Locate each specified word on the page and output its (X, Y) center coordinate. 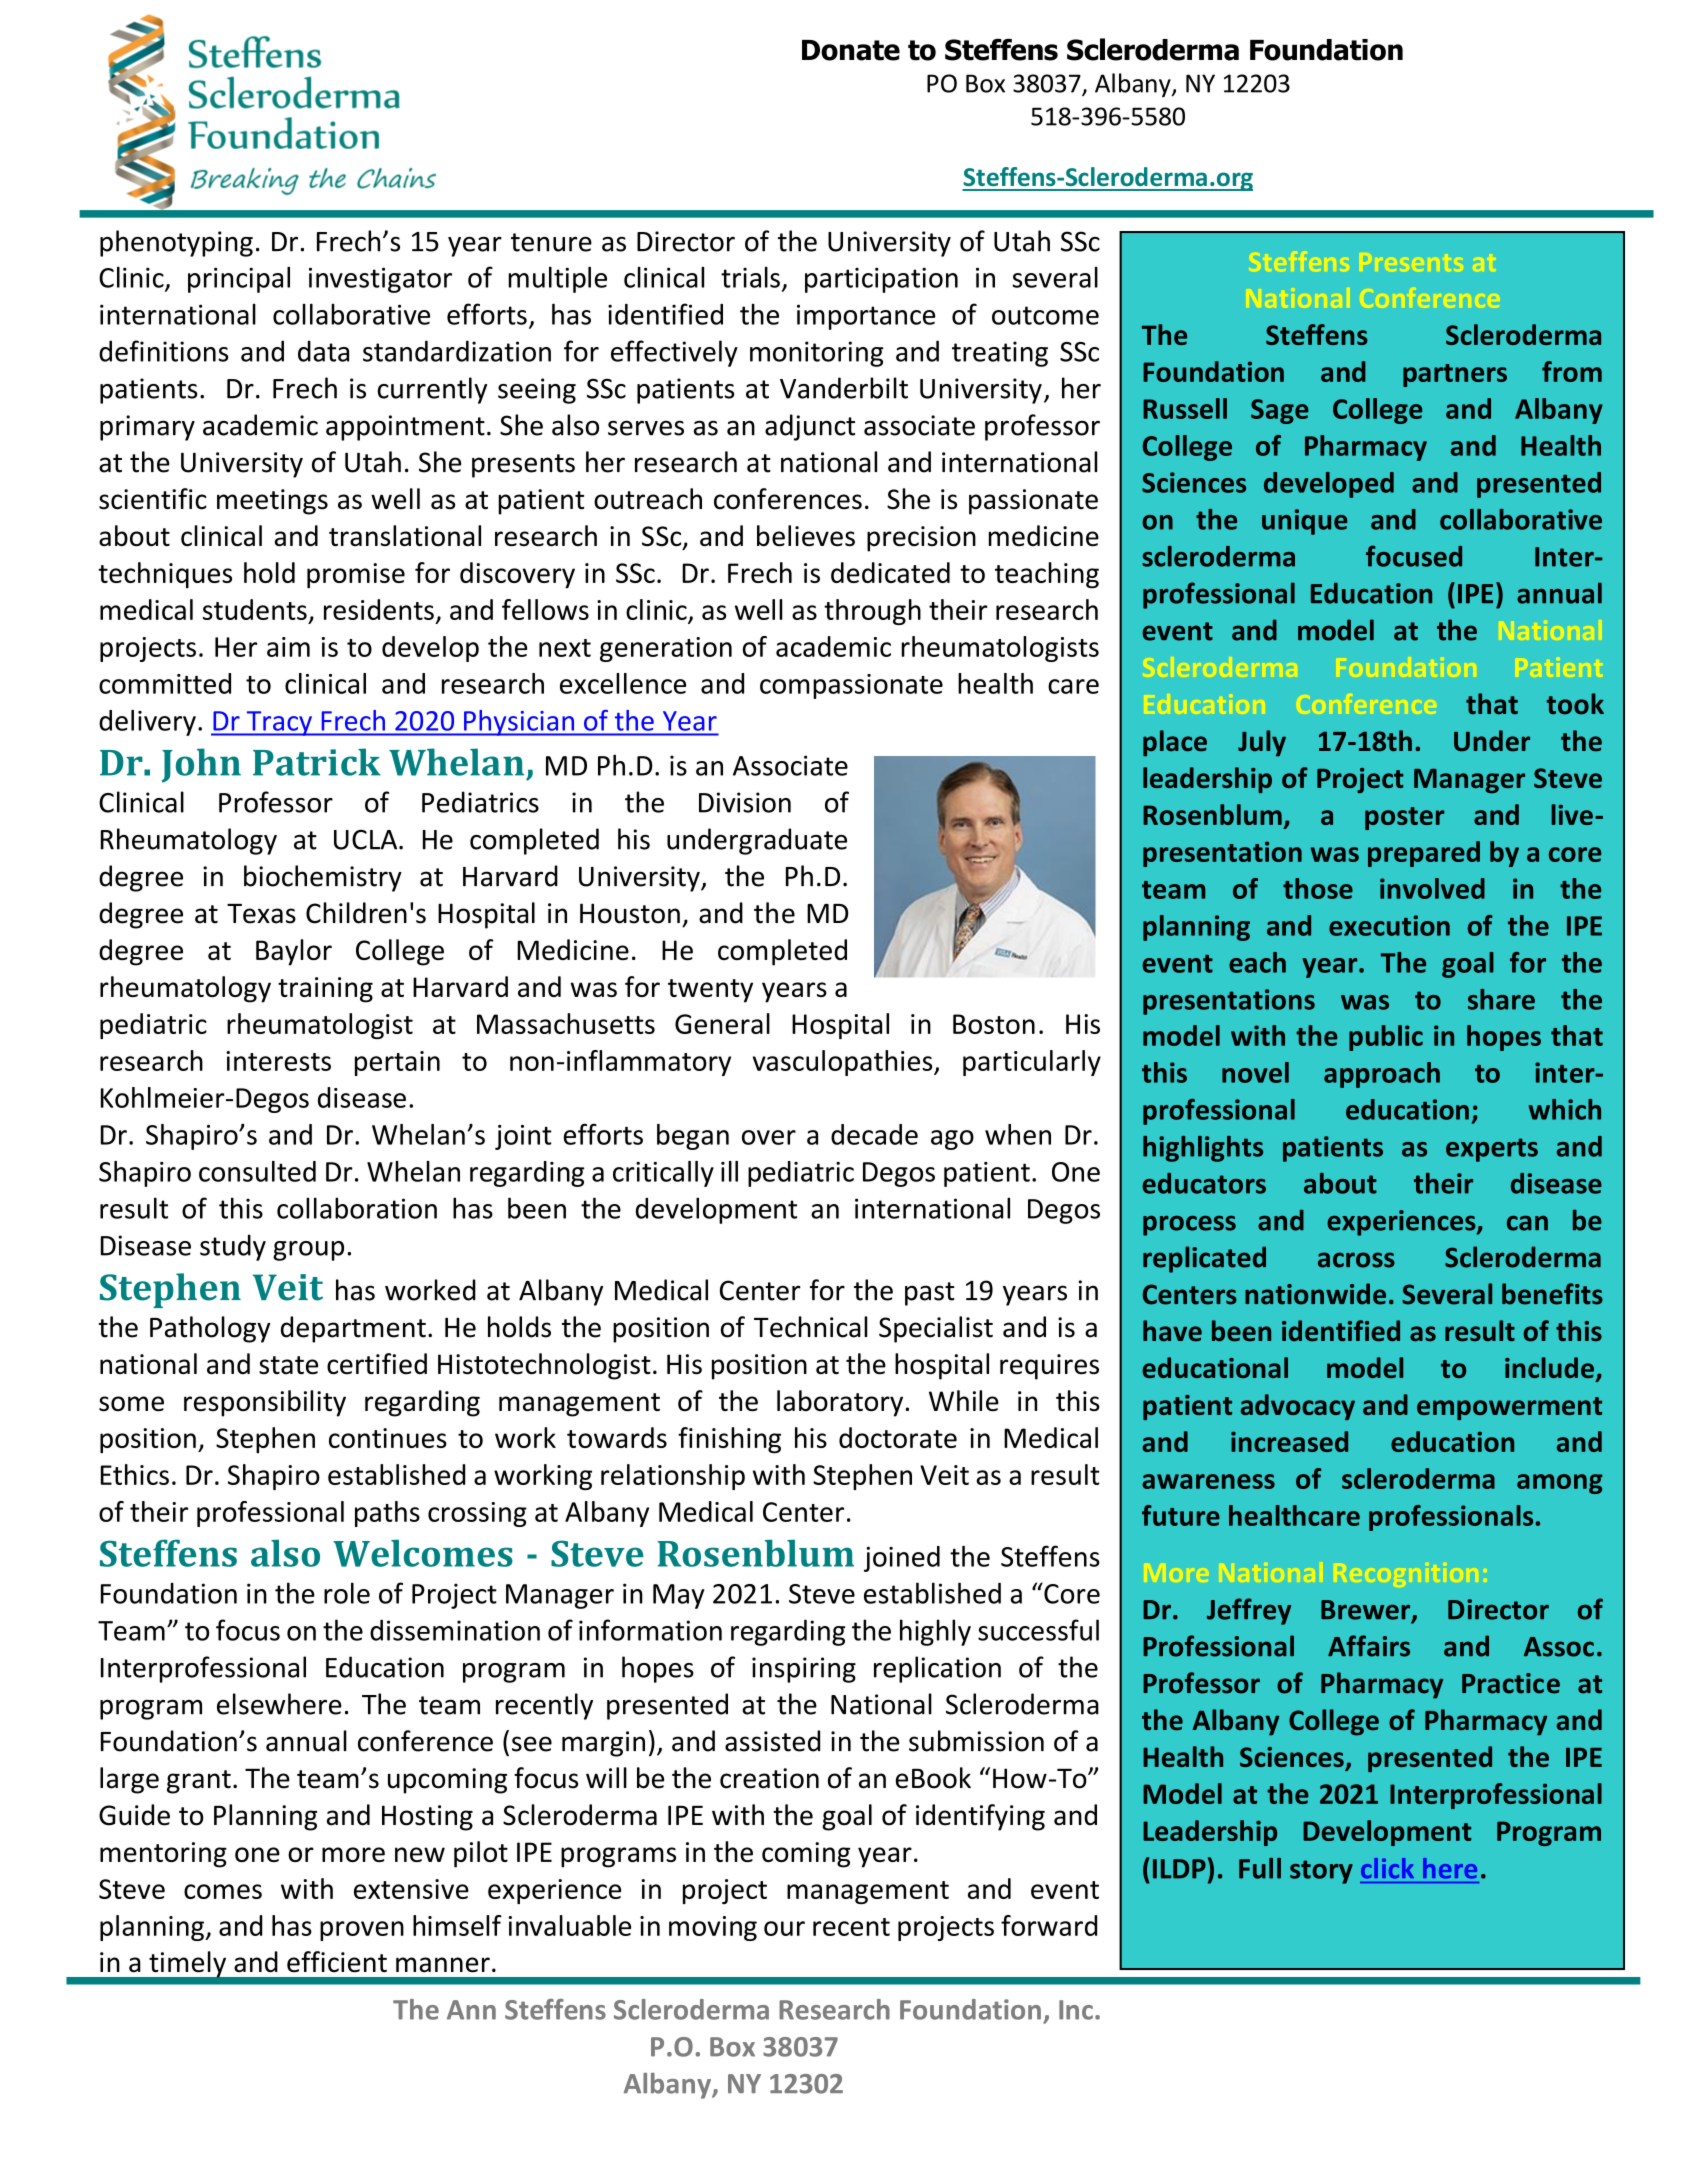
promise (356, 576)
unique (1305, 522)
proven (362, 1931)
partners (1455, 375)
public (1386, 1038)
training (325, 990)
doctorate (898, 1437)
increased (1289, 1441)
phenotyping (176, 243)
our (784, 1928)
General (722, 1023)
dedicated (890, 572)
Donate (851, 50)
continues (388, 1438)
